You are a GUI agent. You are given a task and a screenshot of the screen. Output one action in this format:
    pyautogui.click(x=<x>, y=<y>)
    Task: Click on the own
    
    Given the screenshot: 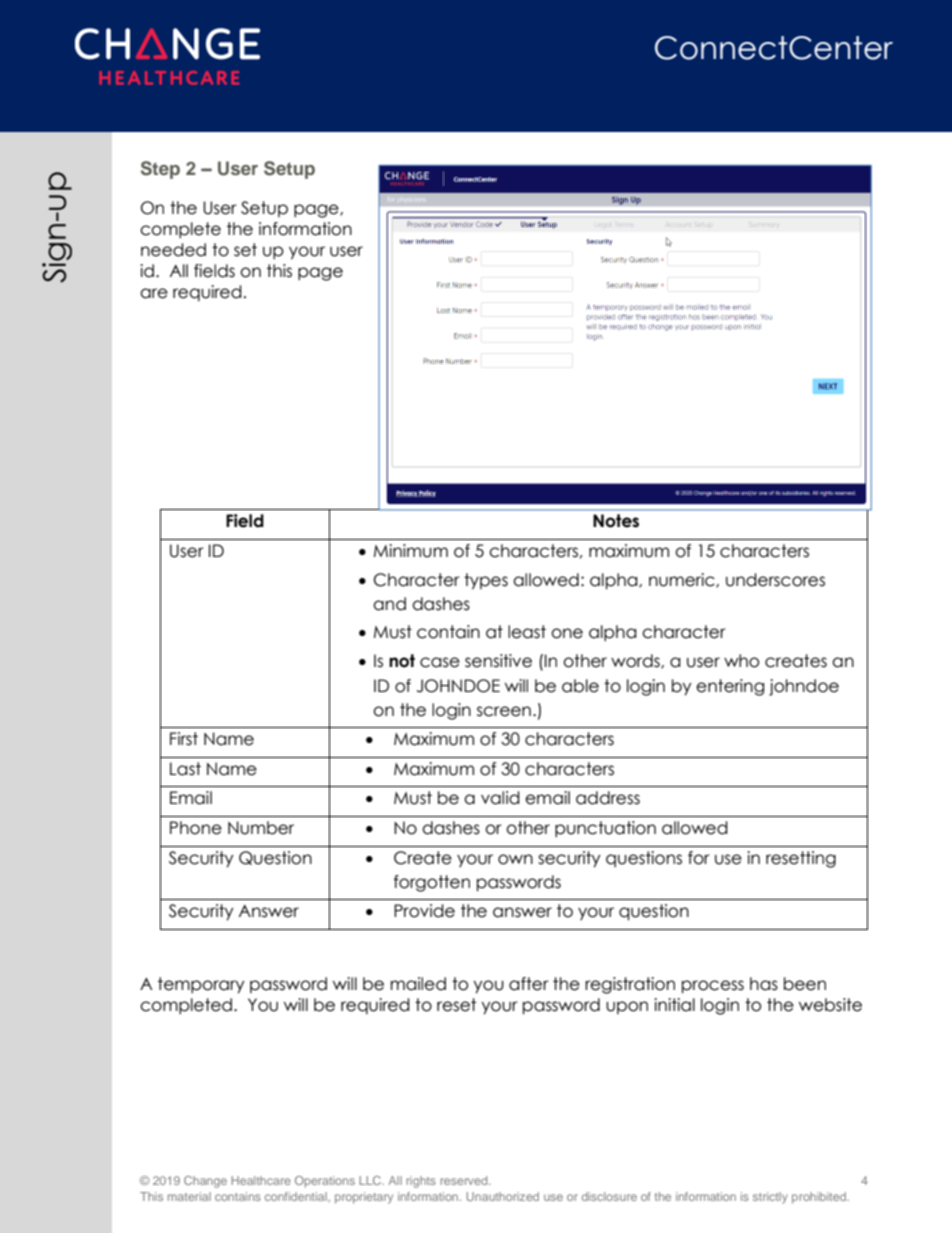 What is the action you would take?
    pyautogui.click(x=515, y=859)
